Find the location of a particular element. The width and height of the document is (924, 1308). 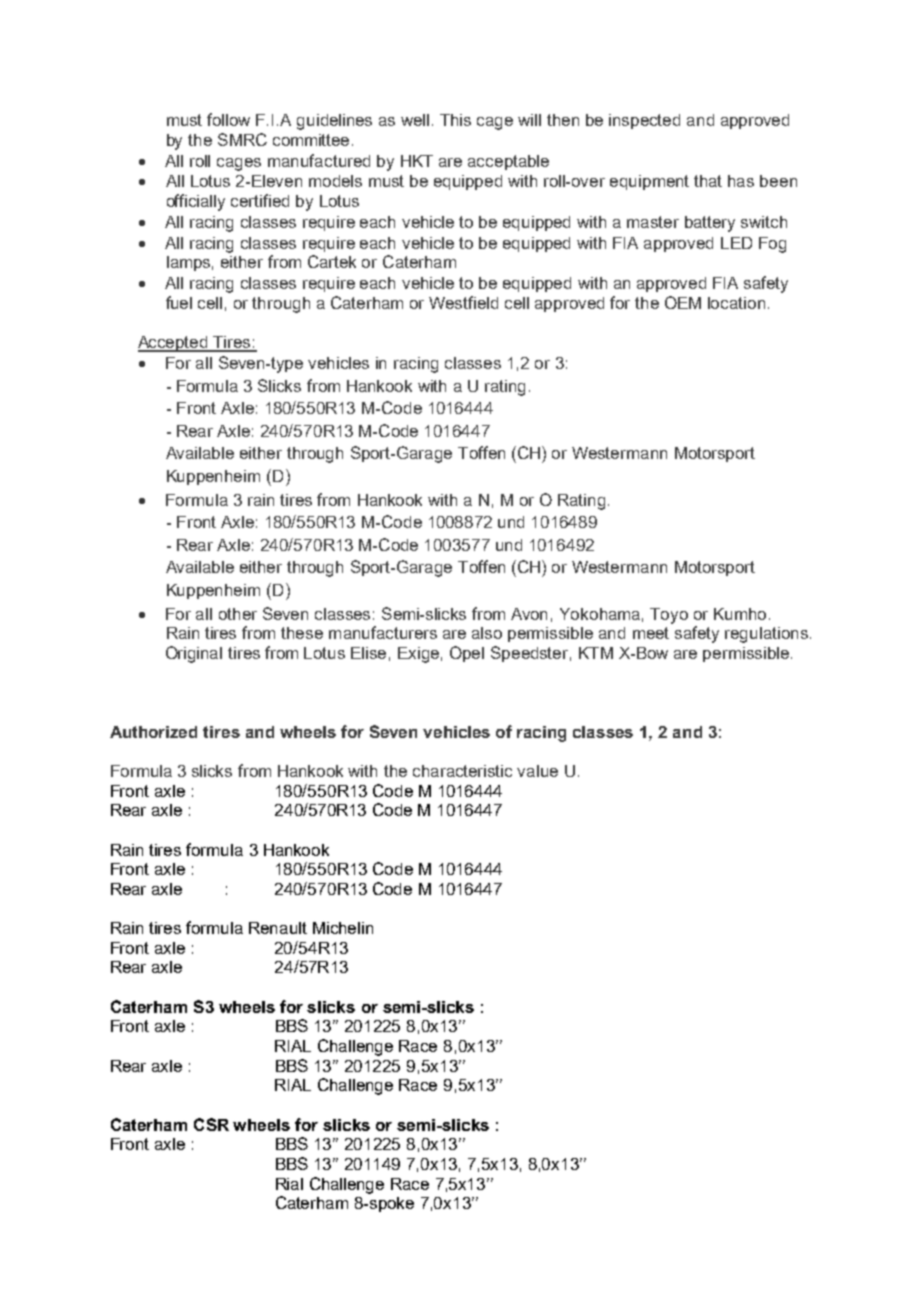

that is located at coordinates (708, 181).
